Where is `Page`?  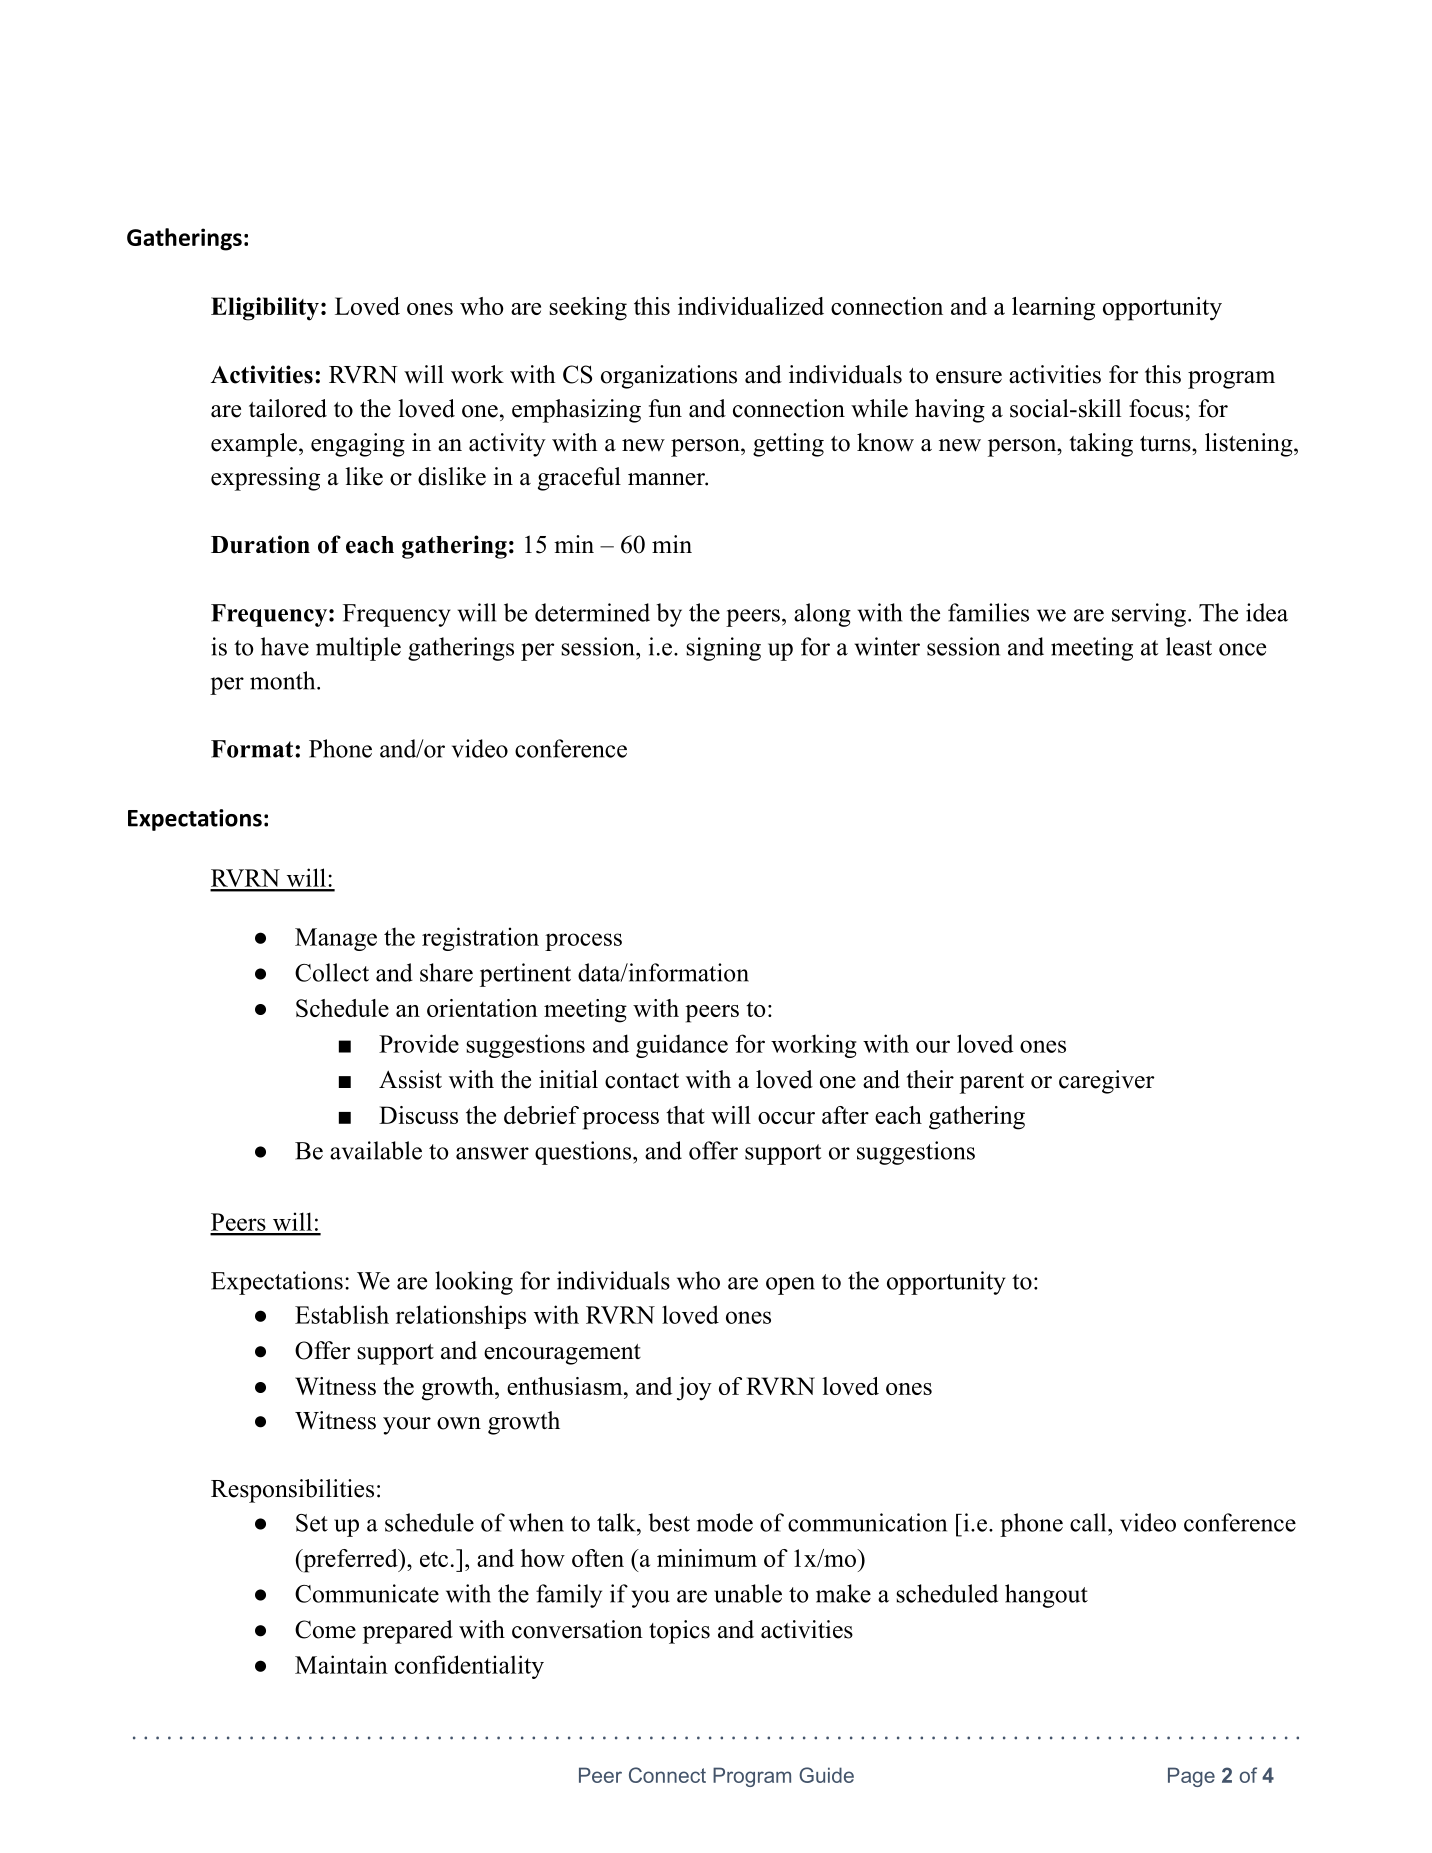
Page is located at coordinates (1191, 1777).
